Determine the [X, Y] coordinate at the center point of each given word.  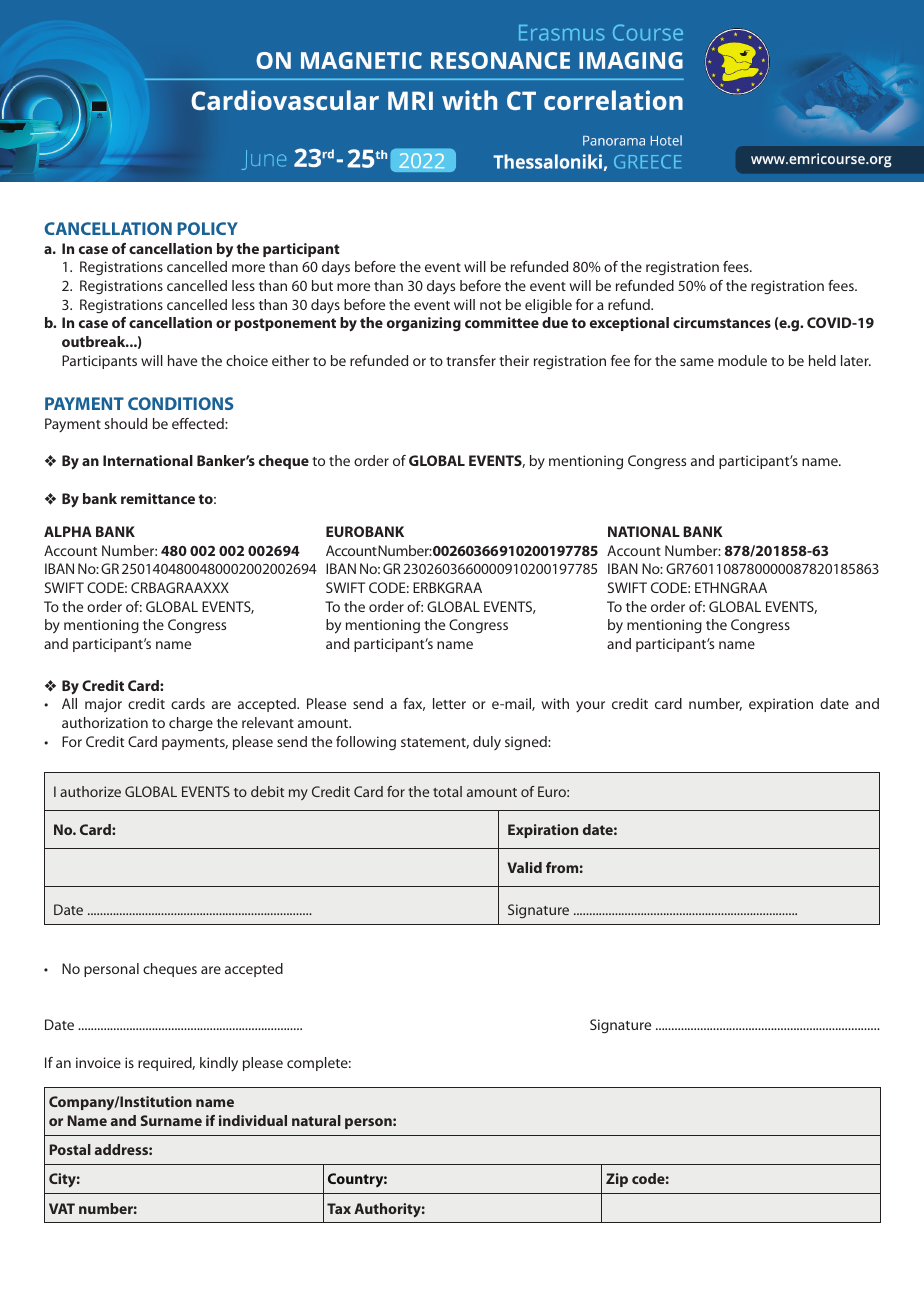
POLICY [208, 228]
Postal [70, 1149]
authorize [90, 791]
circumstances [722, 322]
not [490, 305]
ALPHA [68, 531]
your [590, 706]
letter [449, 703]
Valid [524, 867]
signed [527, 743]
